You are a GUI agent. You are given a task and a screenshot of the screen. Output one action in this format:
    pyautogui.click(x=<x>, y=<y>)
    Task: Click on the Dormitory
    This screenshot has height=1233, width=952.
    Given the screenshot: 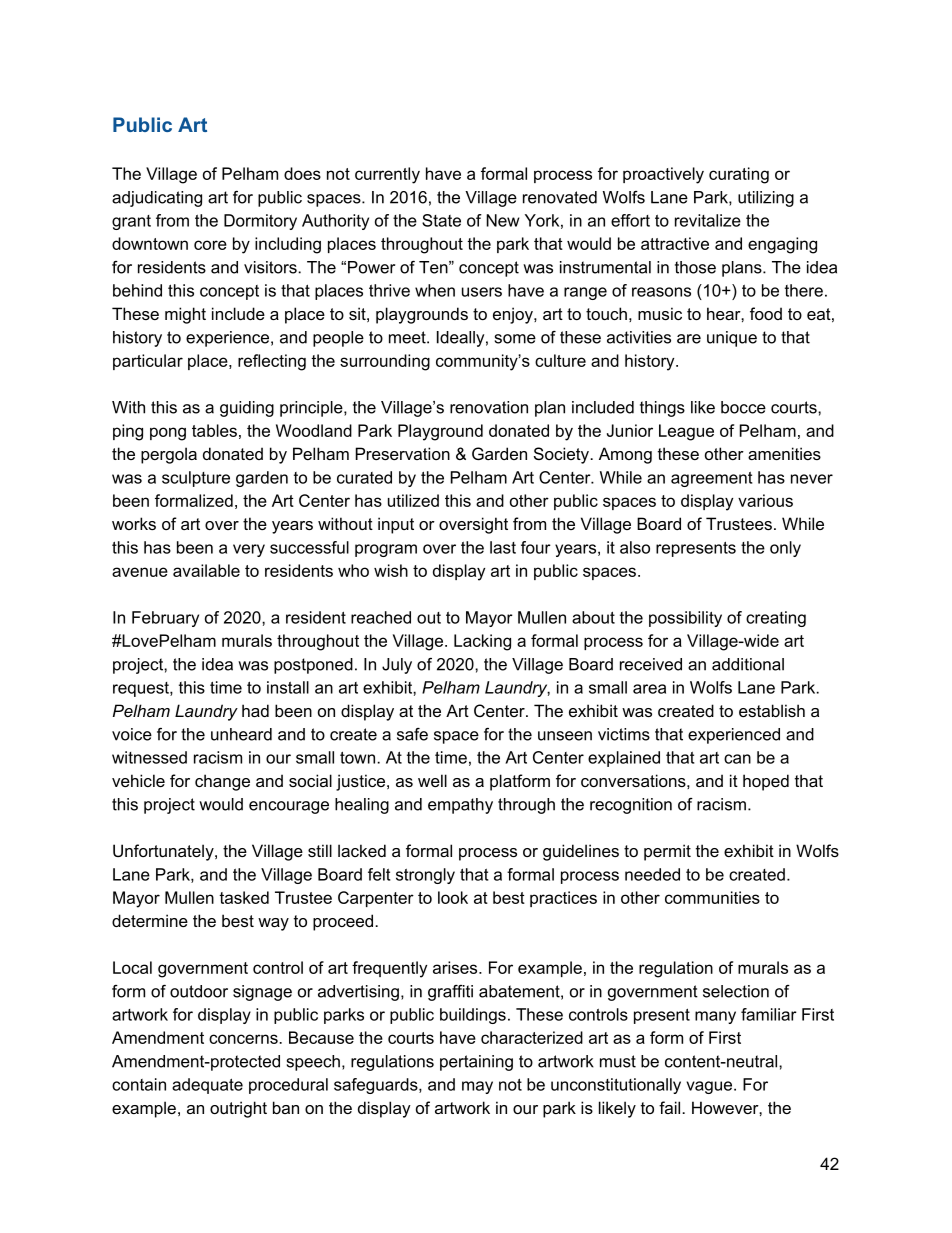 What is the action you would take?
    pyautogui.click(x=260, y=222)
